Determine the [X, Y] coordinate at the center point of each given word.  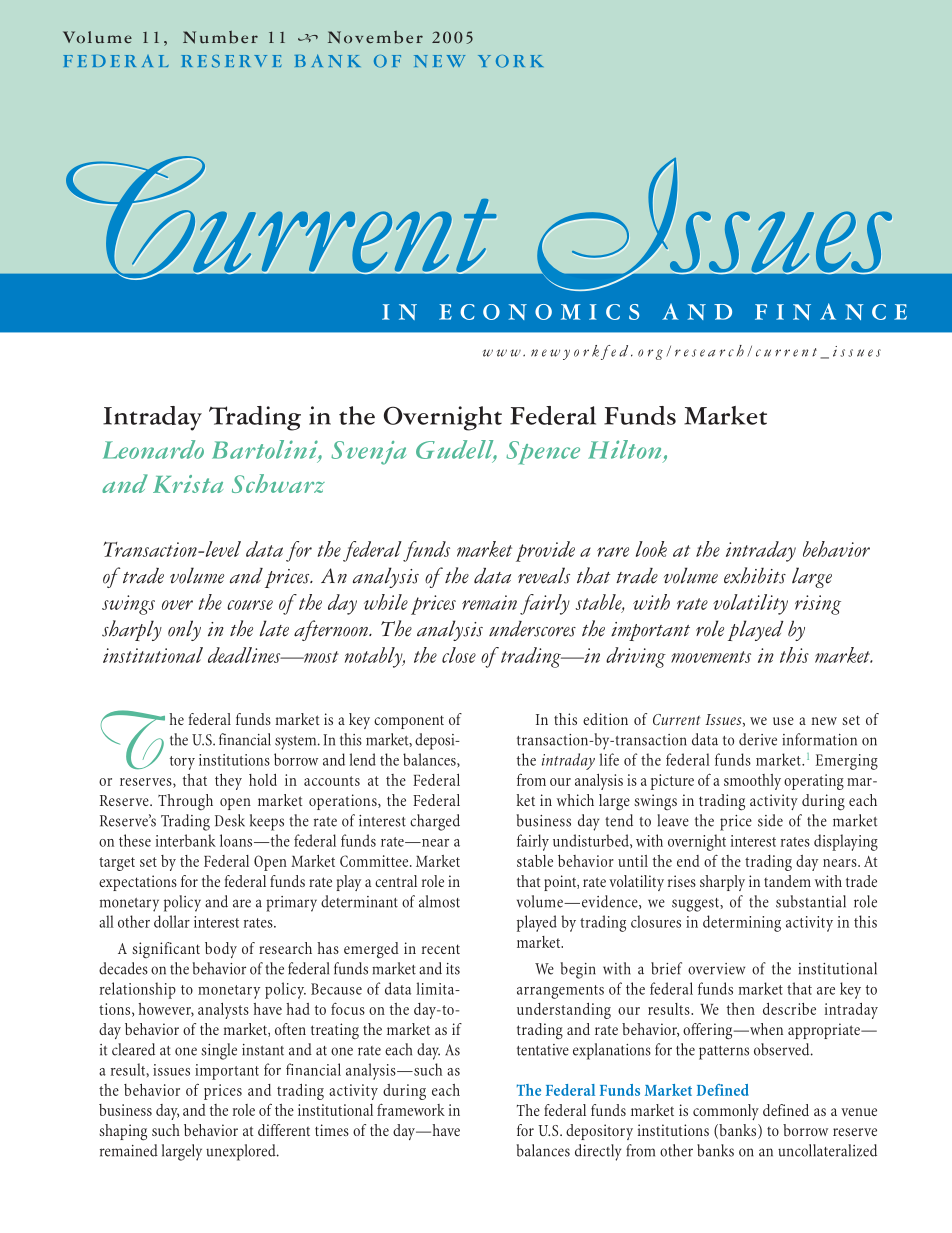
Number [220, 37]
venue [859, 1112]
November [375, 37]
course [250, 605]
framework [411, 1110]
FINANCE [831, 311]
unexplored [242, 1152]
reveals [544, 575]
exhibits [755, 575]
